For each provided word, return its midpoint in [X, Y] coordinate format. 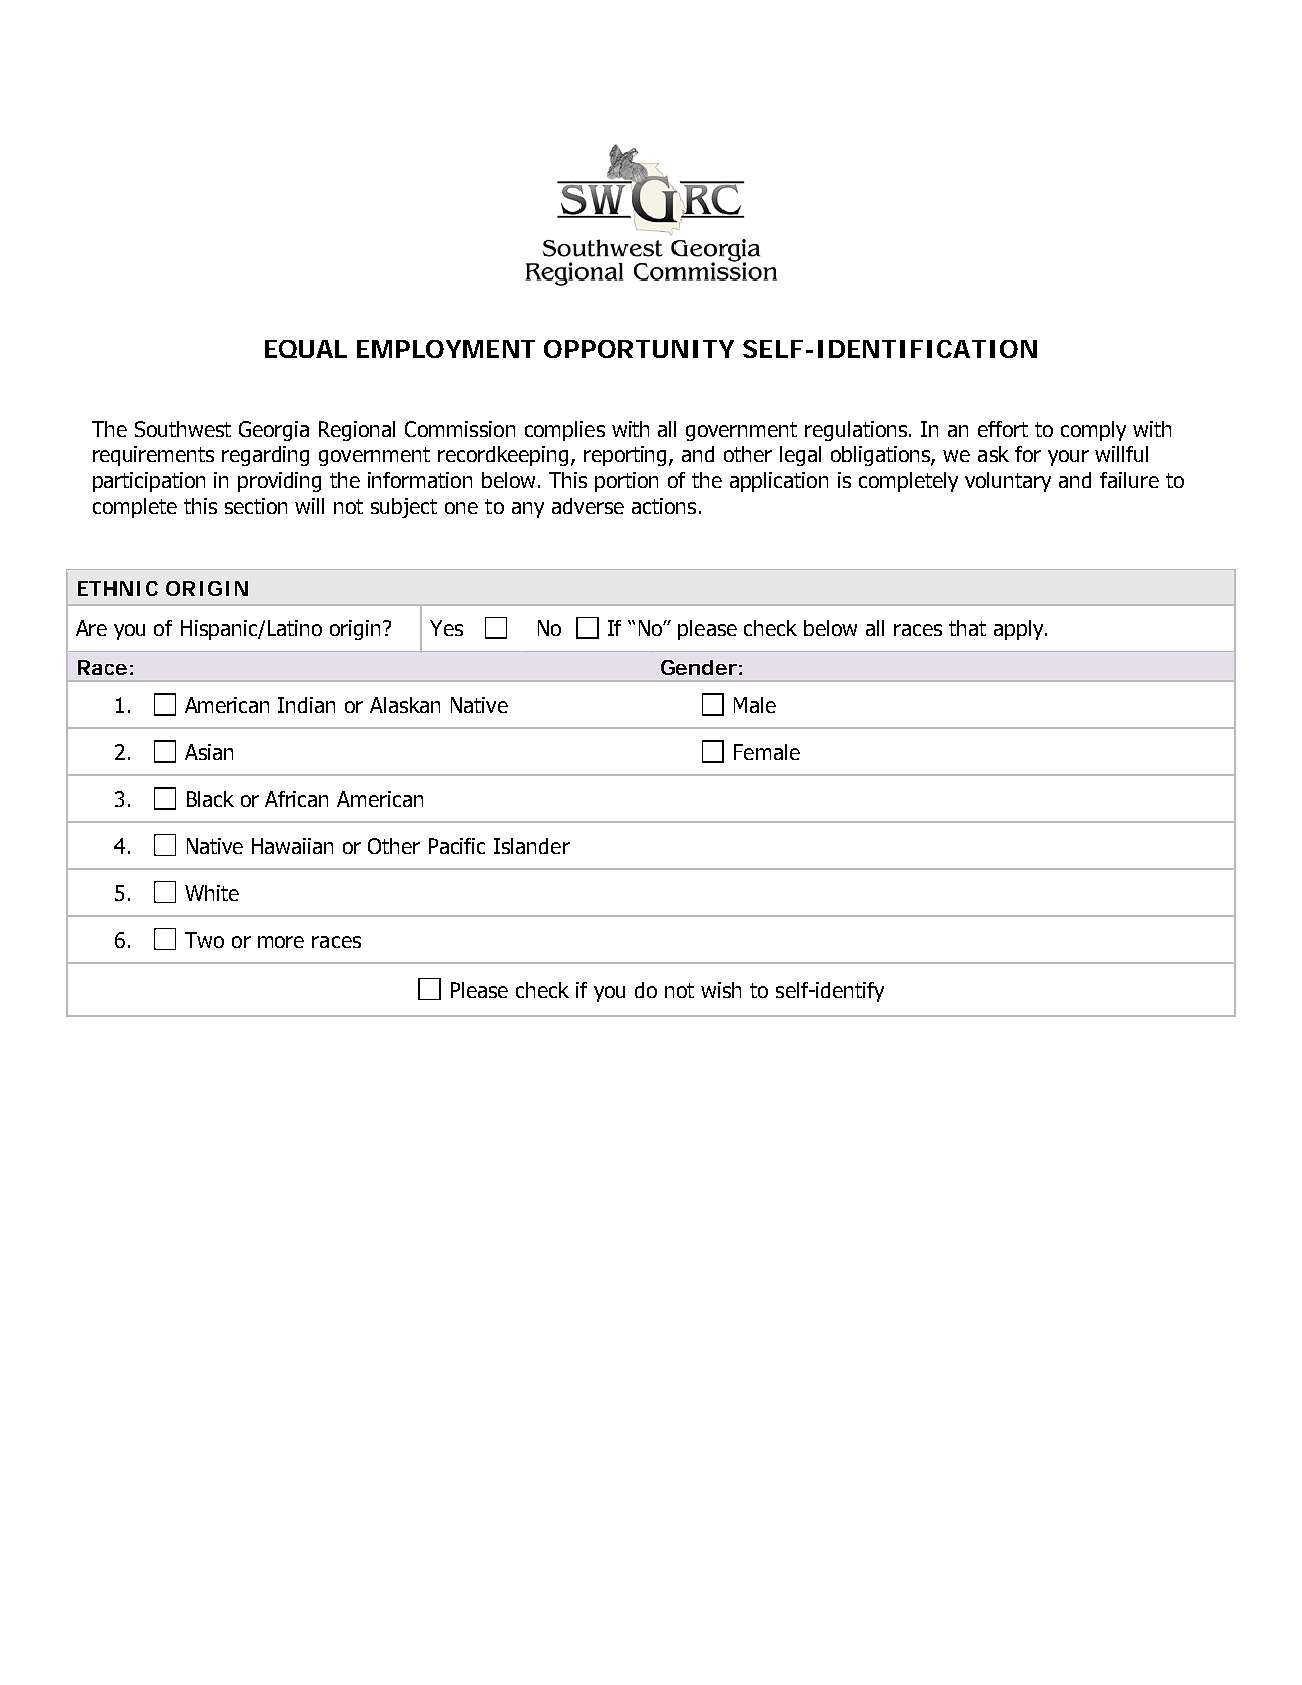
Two [204, 940]
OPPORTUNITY [639, 349]
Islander [532, 846]
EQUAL [306, 349]
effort [1003, 429]
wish [721, 990]
